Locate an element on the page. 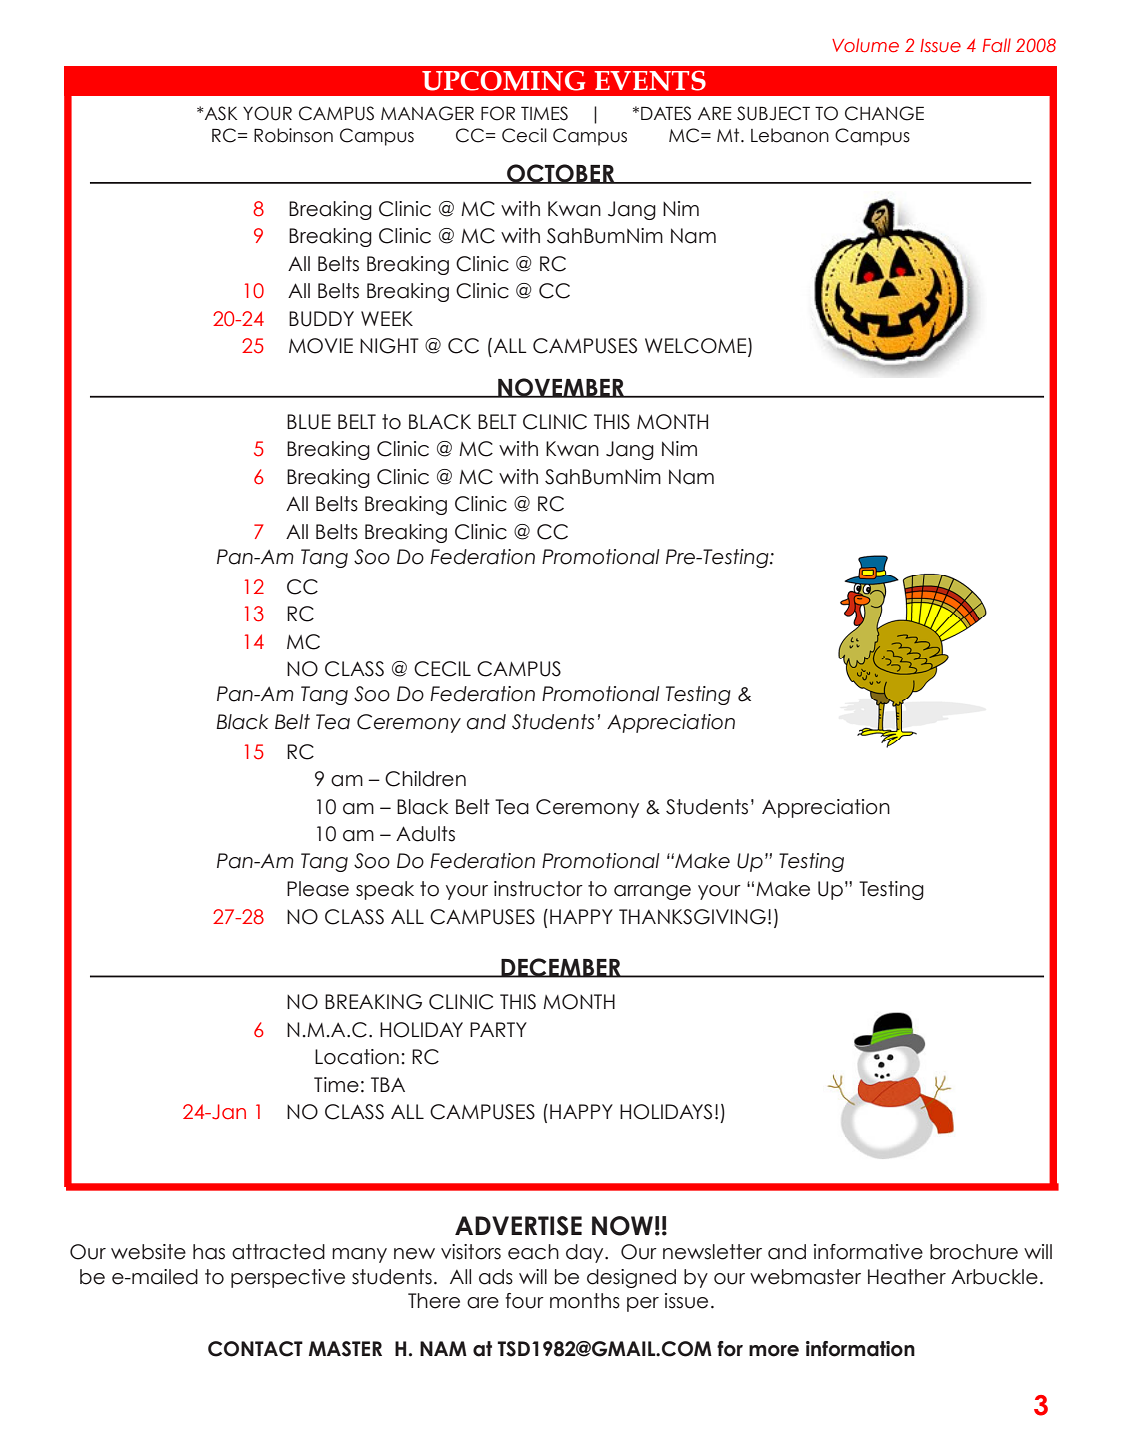 Image resolution: width=1123 pixels, height=1453 pixels. Heather is located at coordinates (907, 1277).
